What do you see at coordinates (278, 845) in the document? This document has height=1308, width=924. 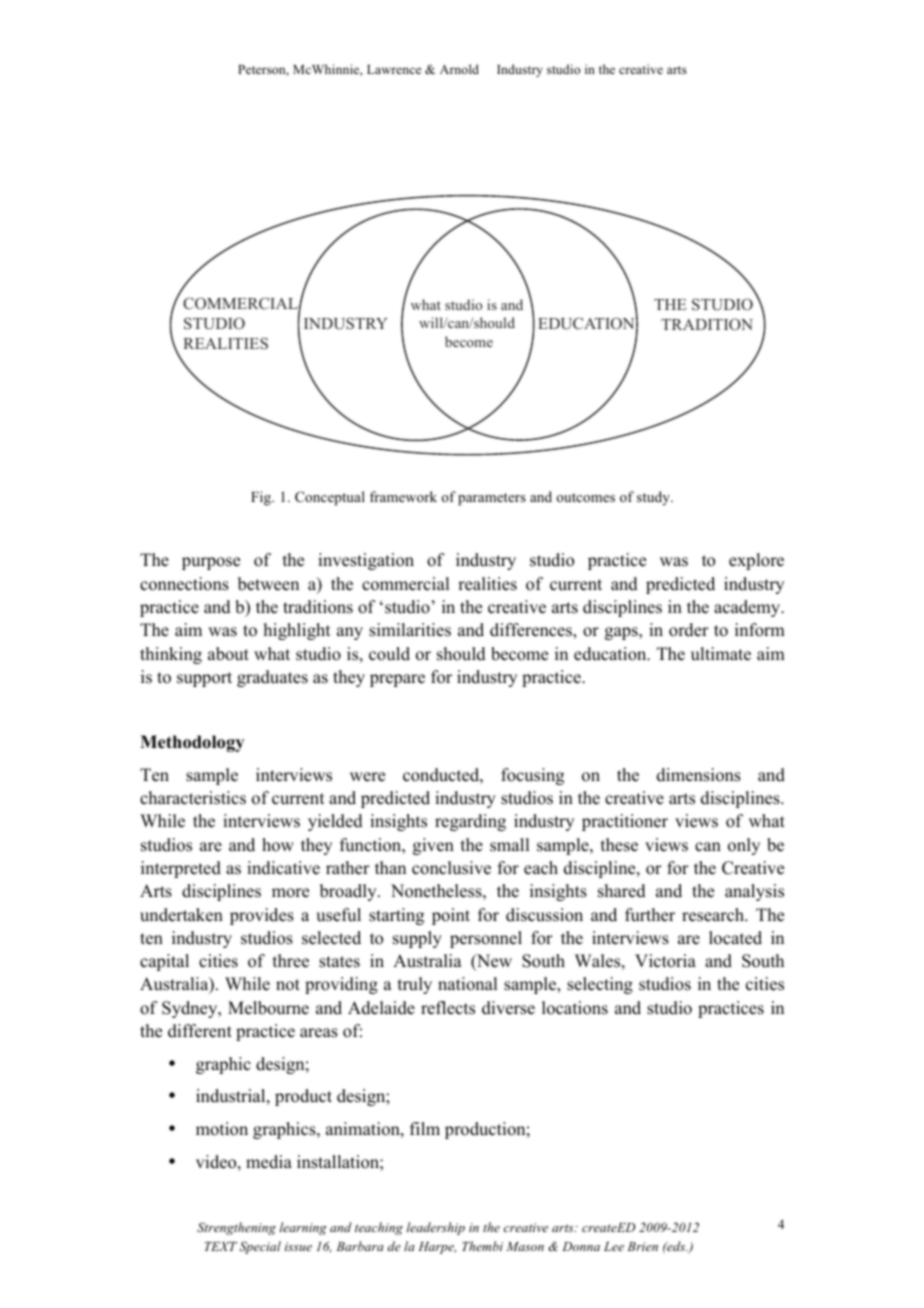 I see `how` at bounding box center [278, 845].
